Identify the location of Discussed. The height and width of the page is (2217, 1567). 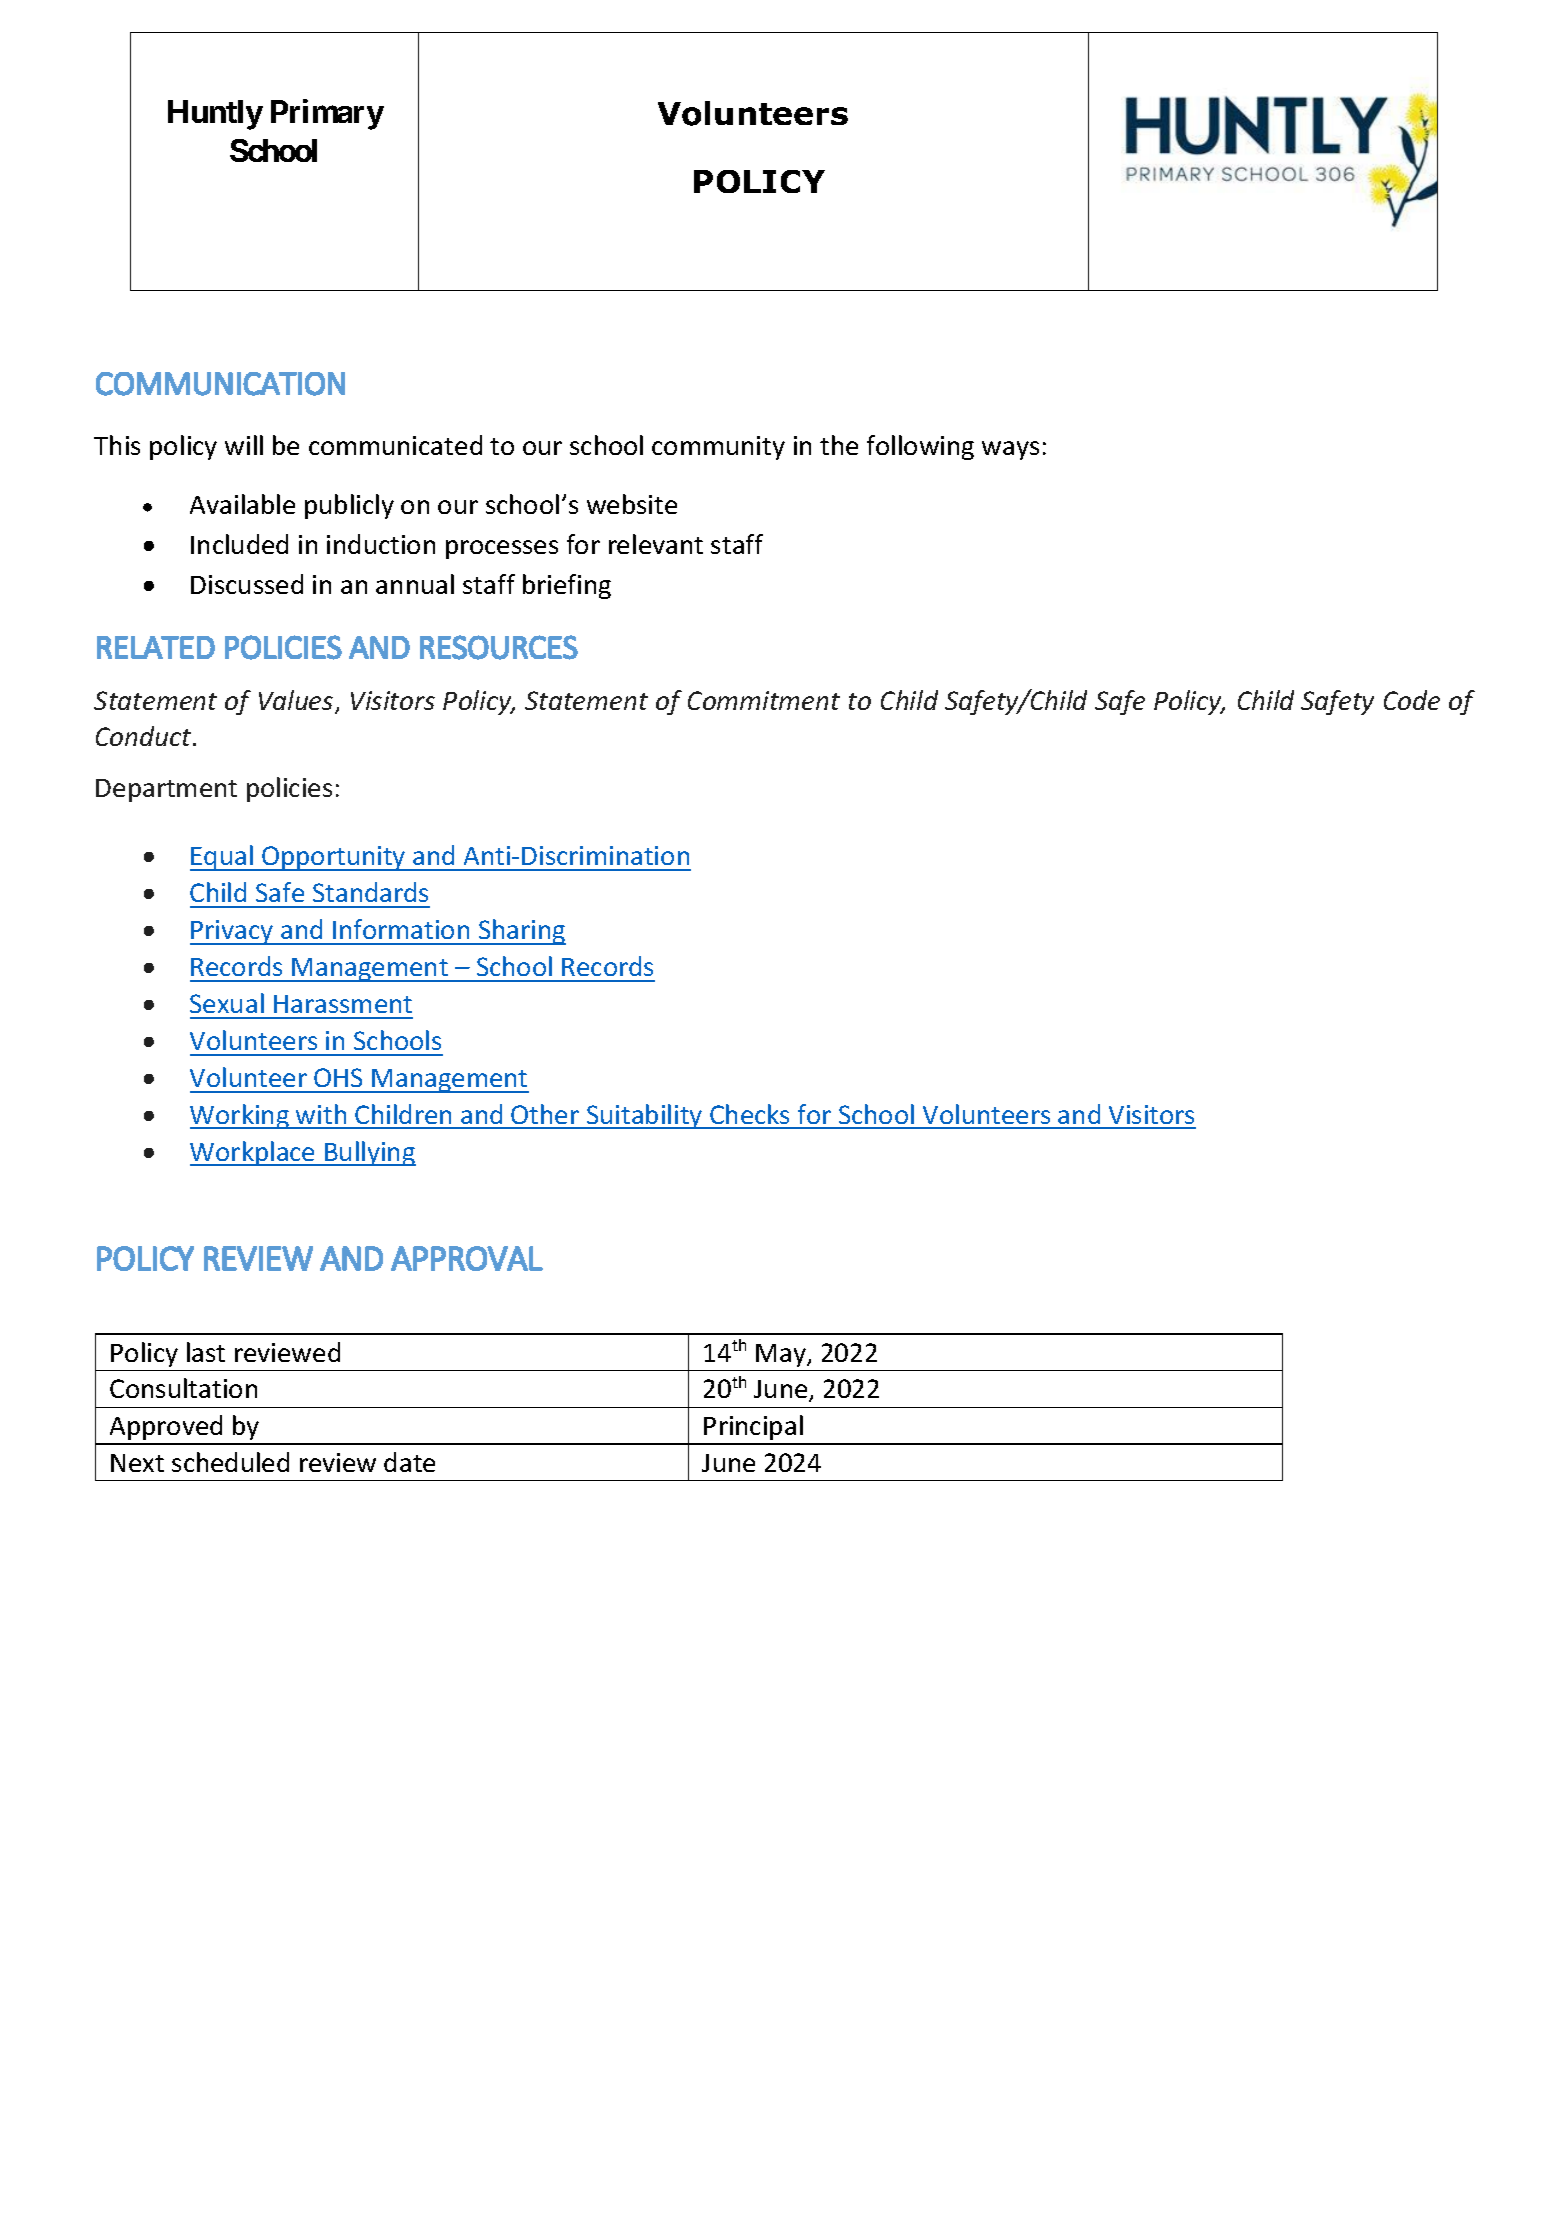
(247, 584).
